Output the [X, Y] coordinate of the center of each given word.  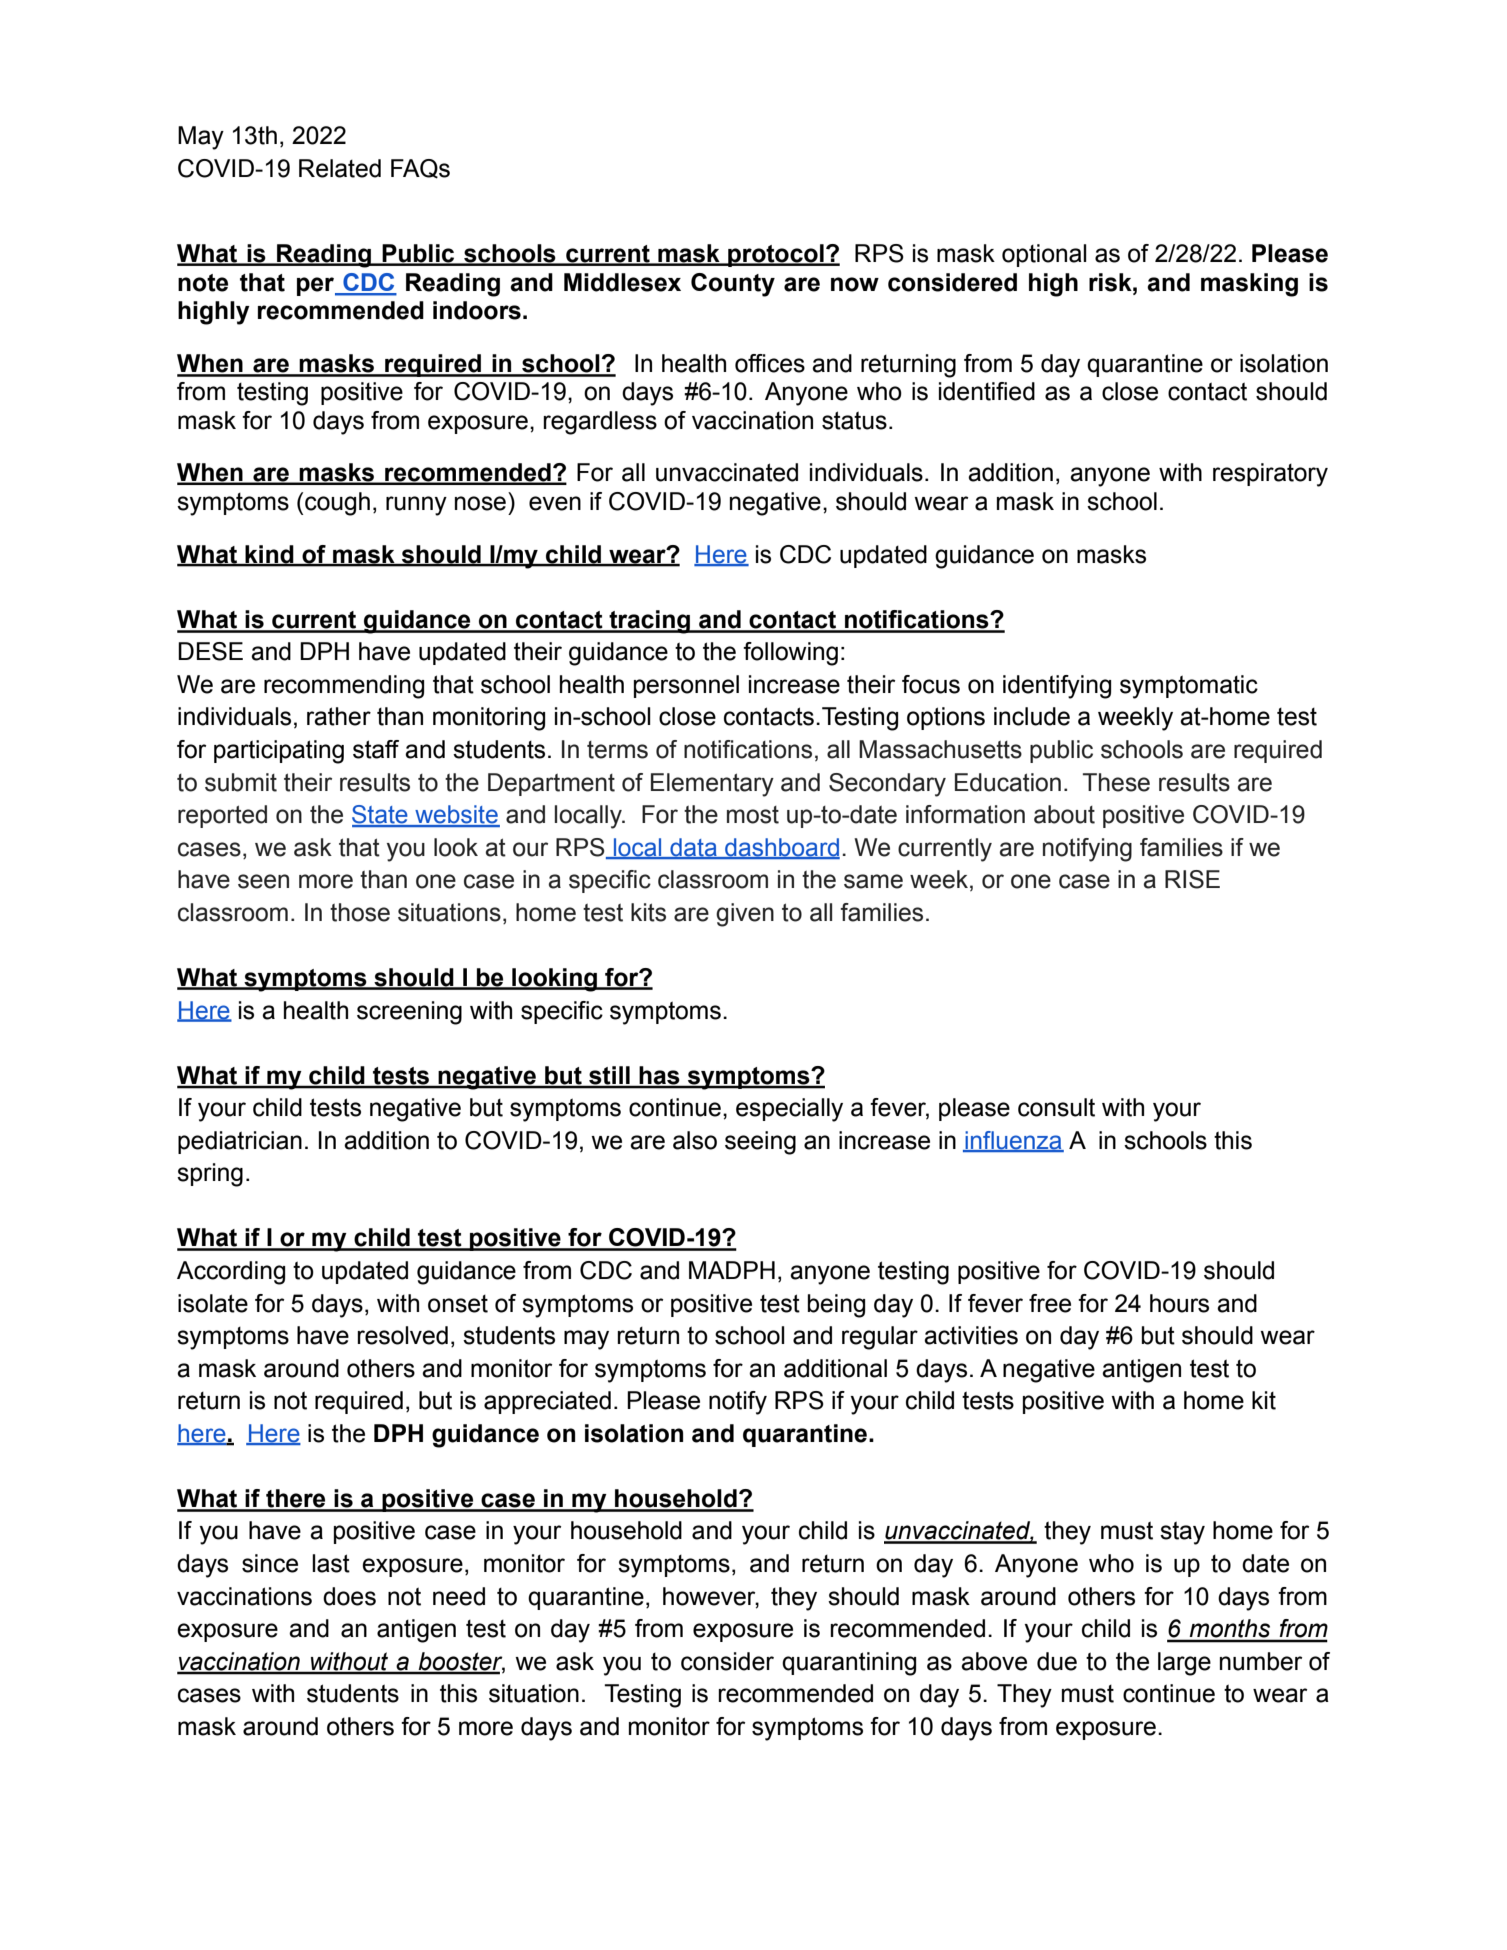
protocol [776, 255]
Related [340, 168]
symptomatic [1189, 687]
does [349, 1596]
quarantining [849, 1664]
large [1184, 1664]
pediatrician [240, 1142]
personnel [686, 686]
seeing [760, 1143]
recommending [344, 687]
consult [1056, 1107]
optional [1044, 255]
